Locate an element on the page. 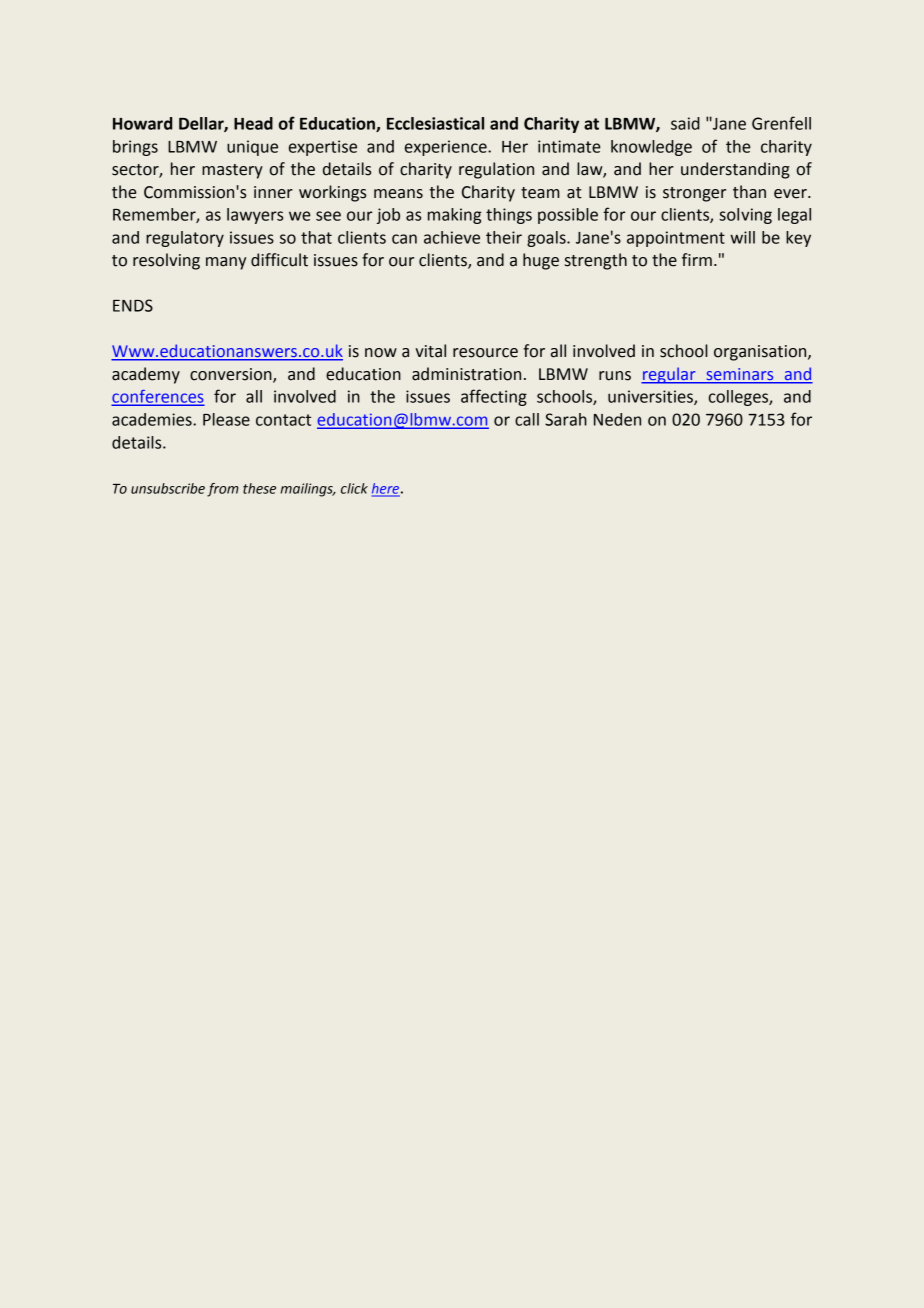 This page has width=924, height=1308. regulatory is located at coordinates (185, 239).
